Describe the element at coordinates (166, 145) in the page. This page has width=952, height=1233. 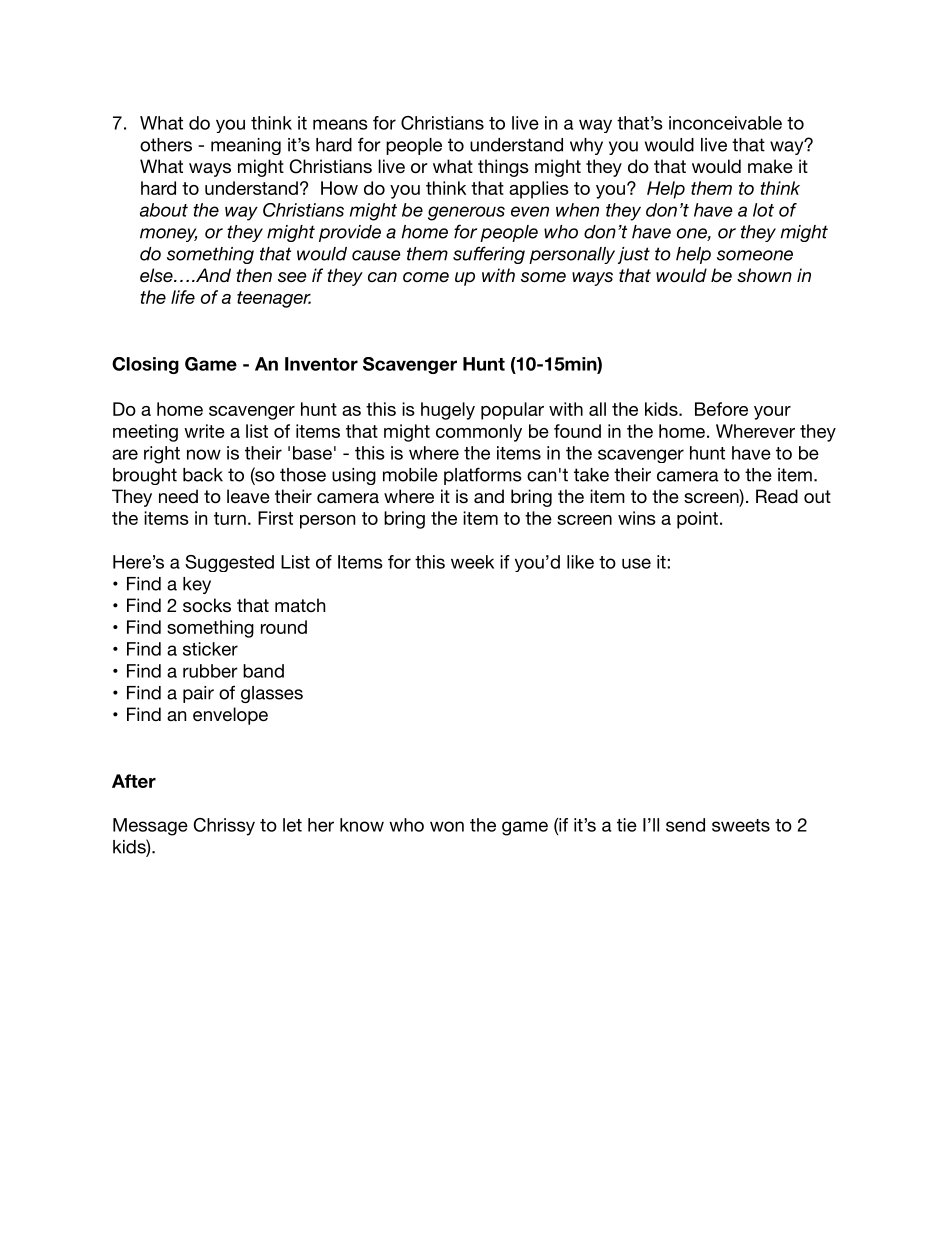
I see `others` at that location.
